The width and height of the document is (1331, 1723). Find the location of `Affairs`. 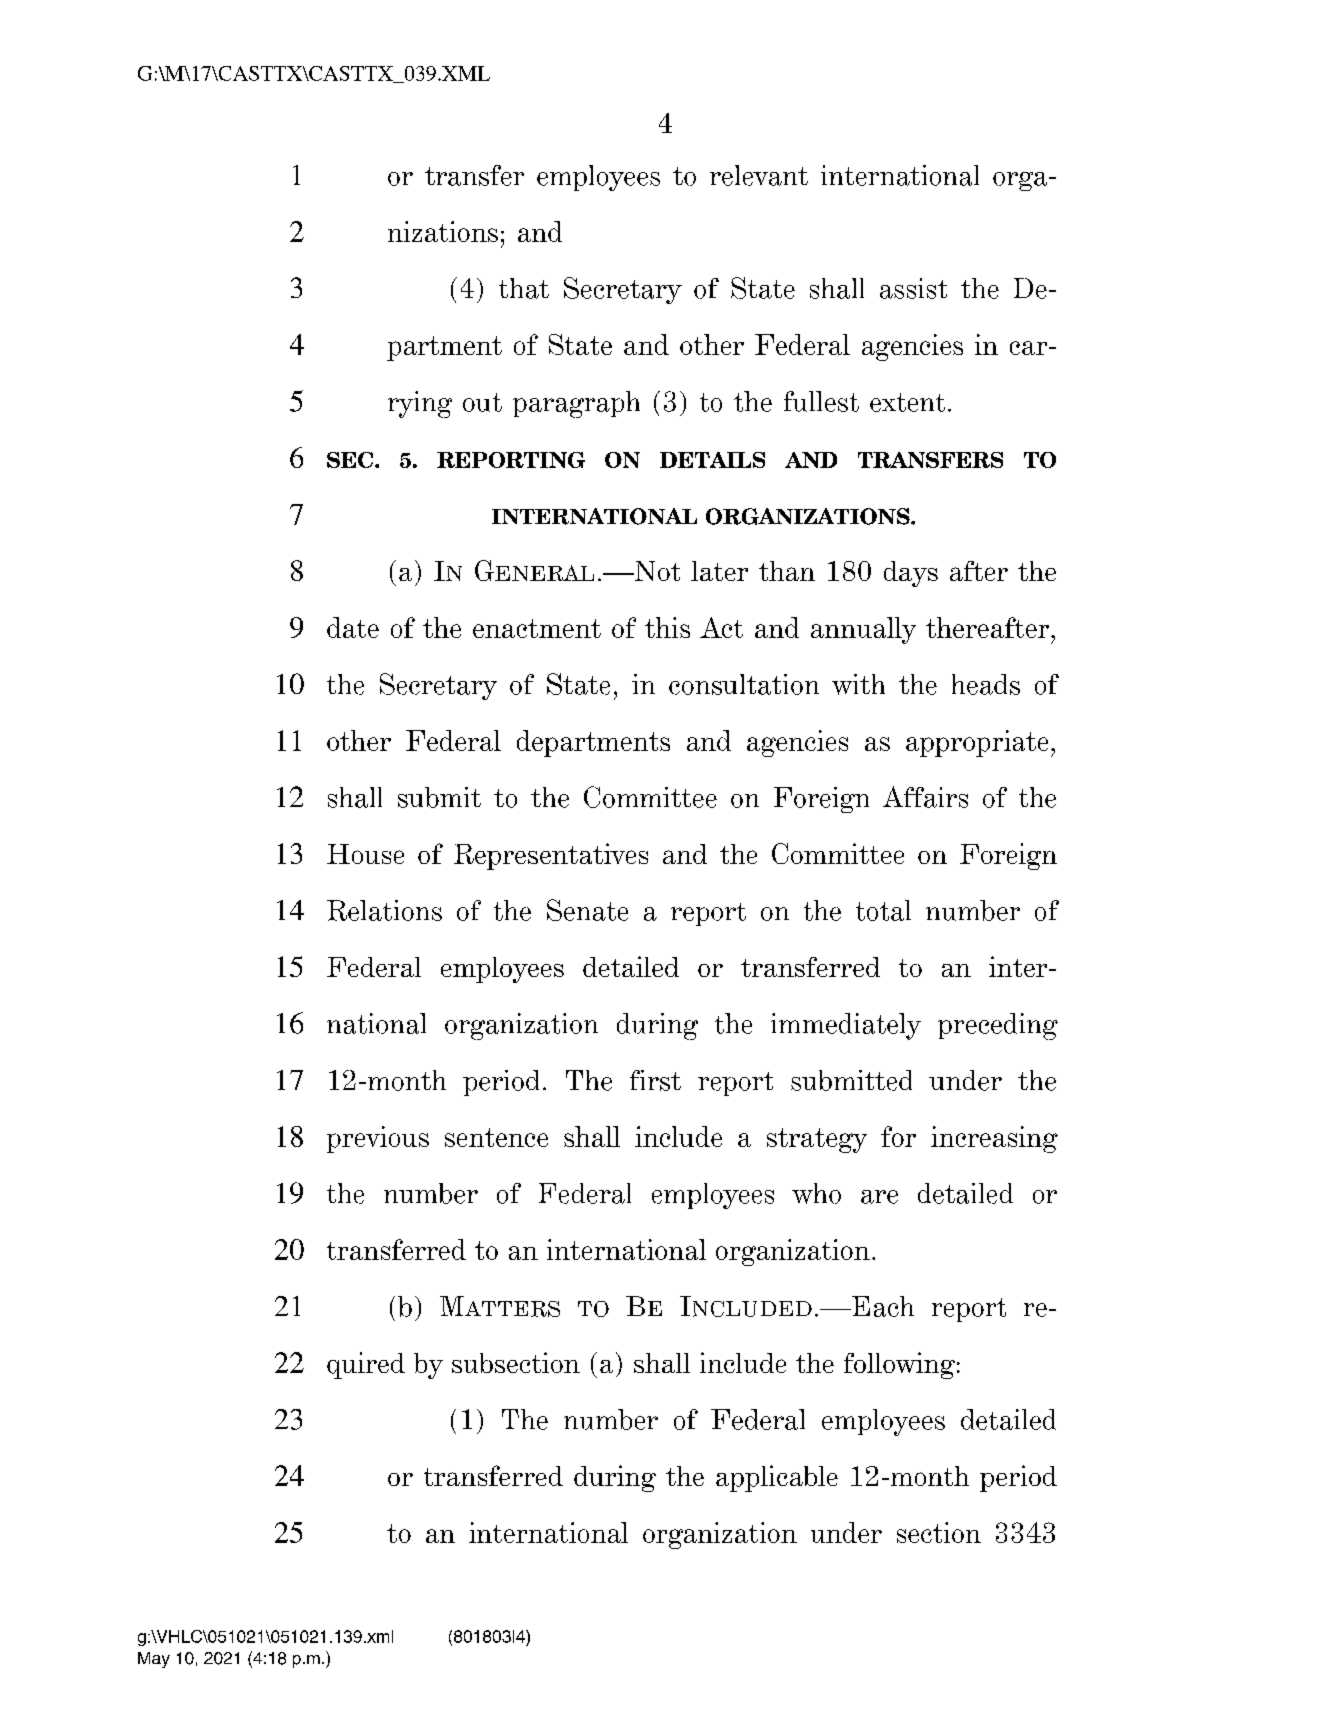

Affairs is located at coordinates (925, 797).
